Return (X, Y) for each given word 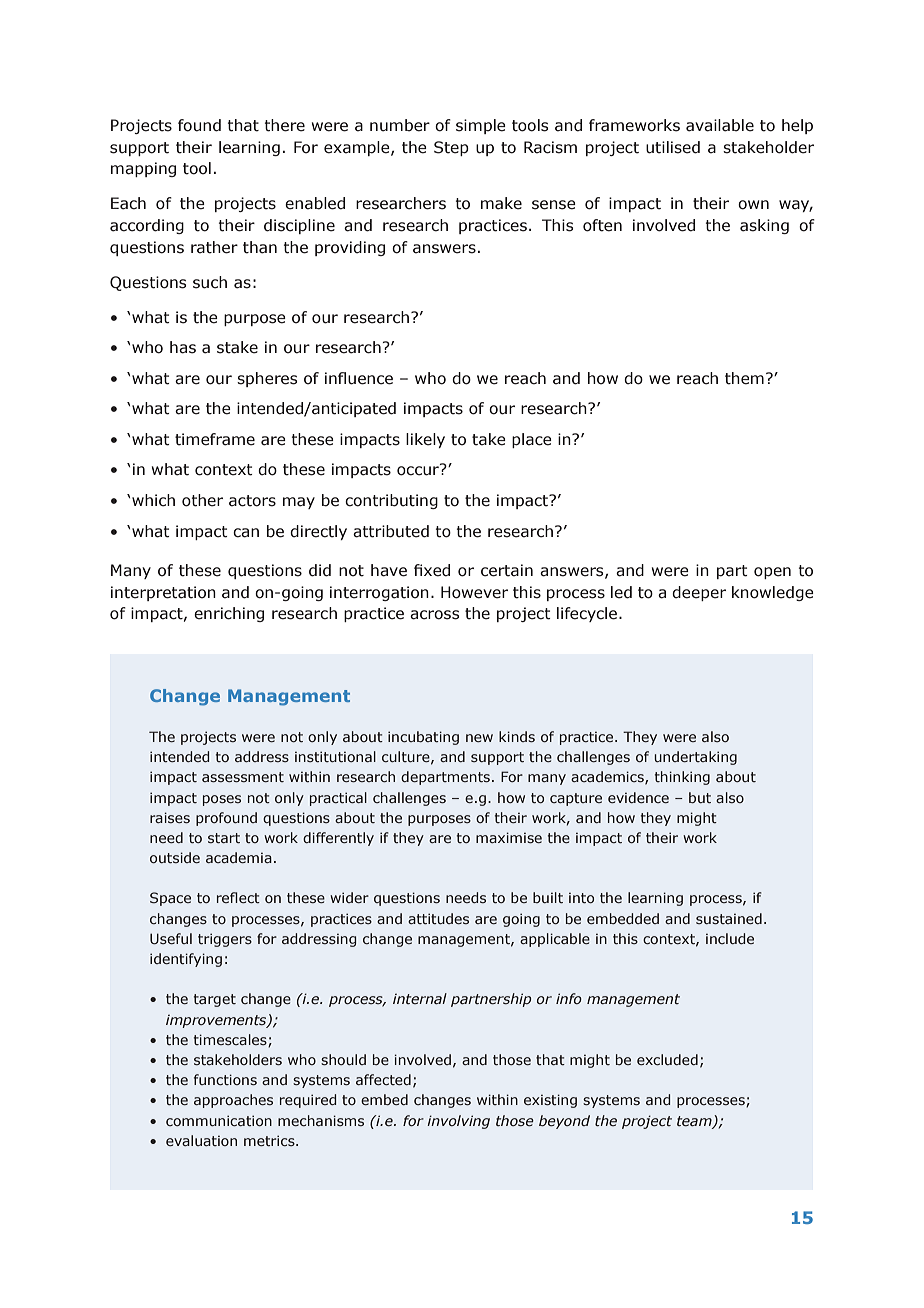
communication (219, 1120)
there (285, 125)
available (720, 125)
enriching (229, 614)
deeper (699, 593)
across (434, 615)
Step (451, 148)
